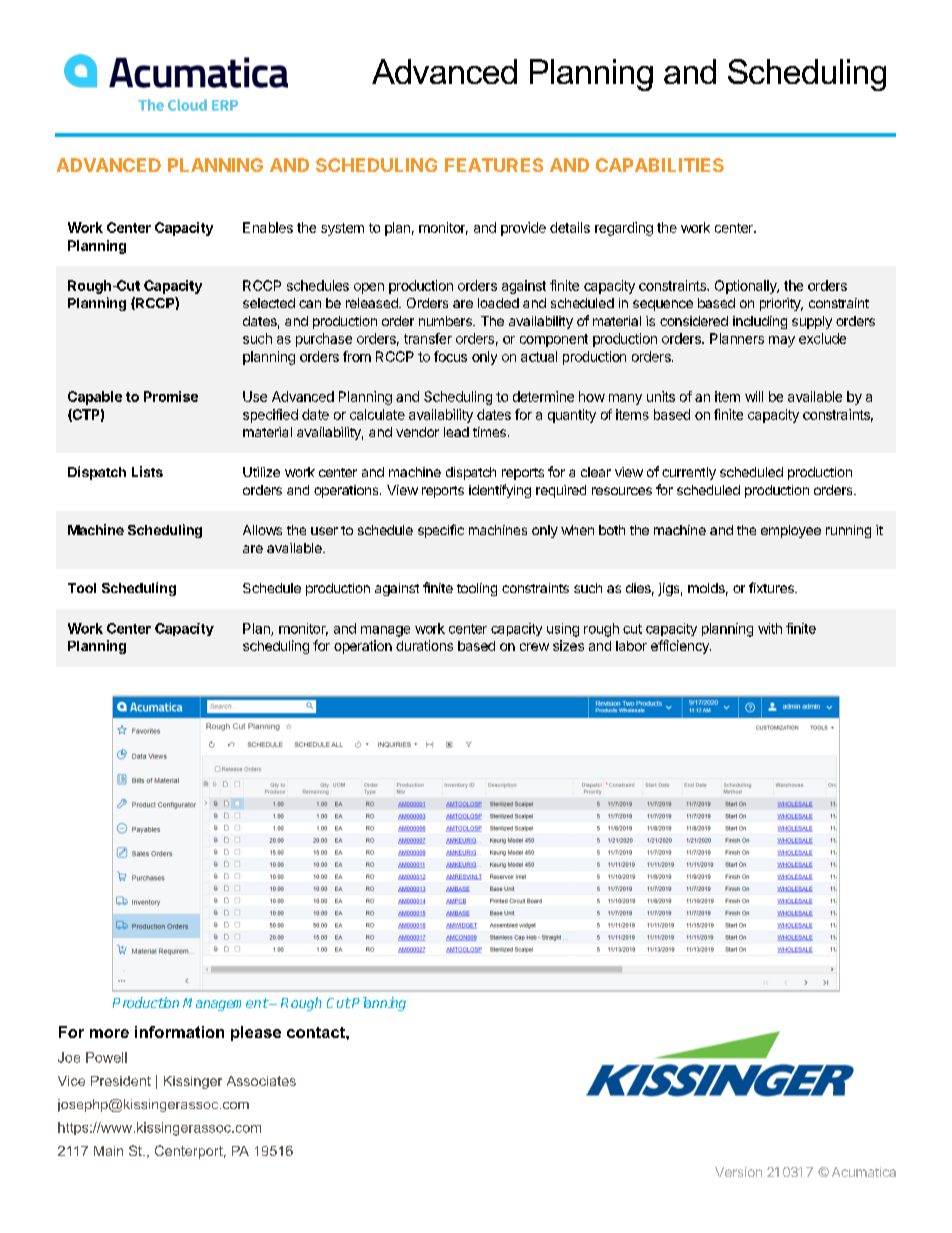 This screenshot has height=1233, width=952. I want to click on Main, so click(108, 1151).
